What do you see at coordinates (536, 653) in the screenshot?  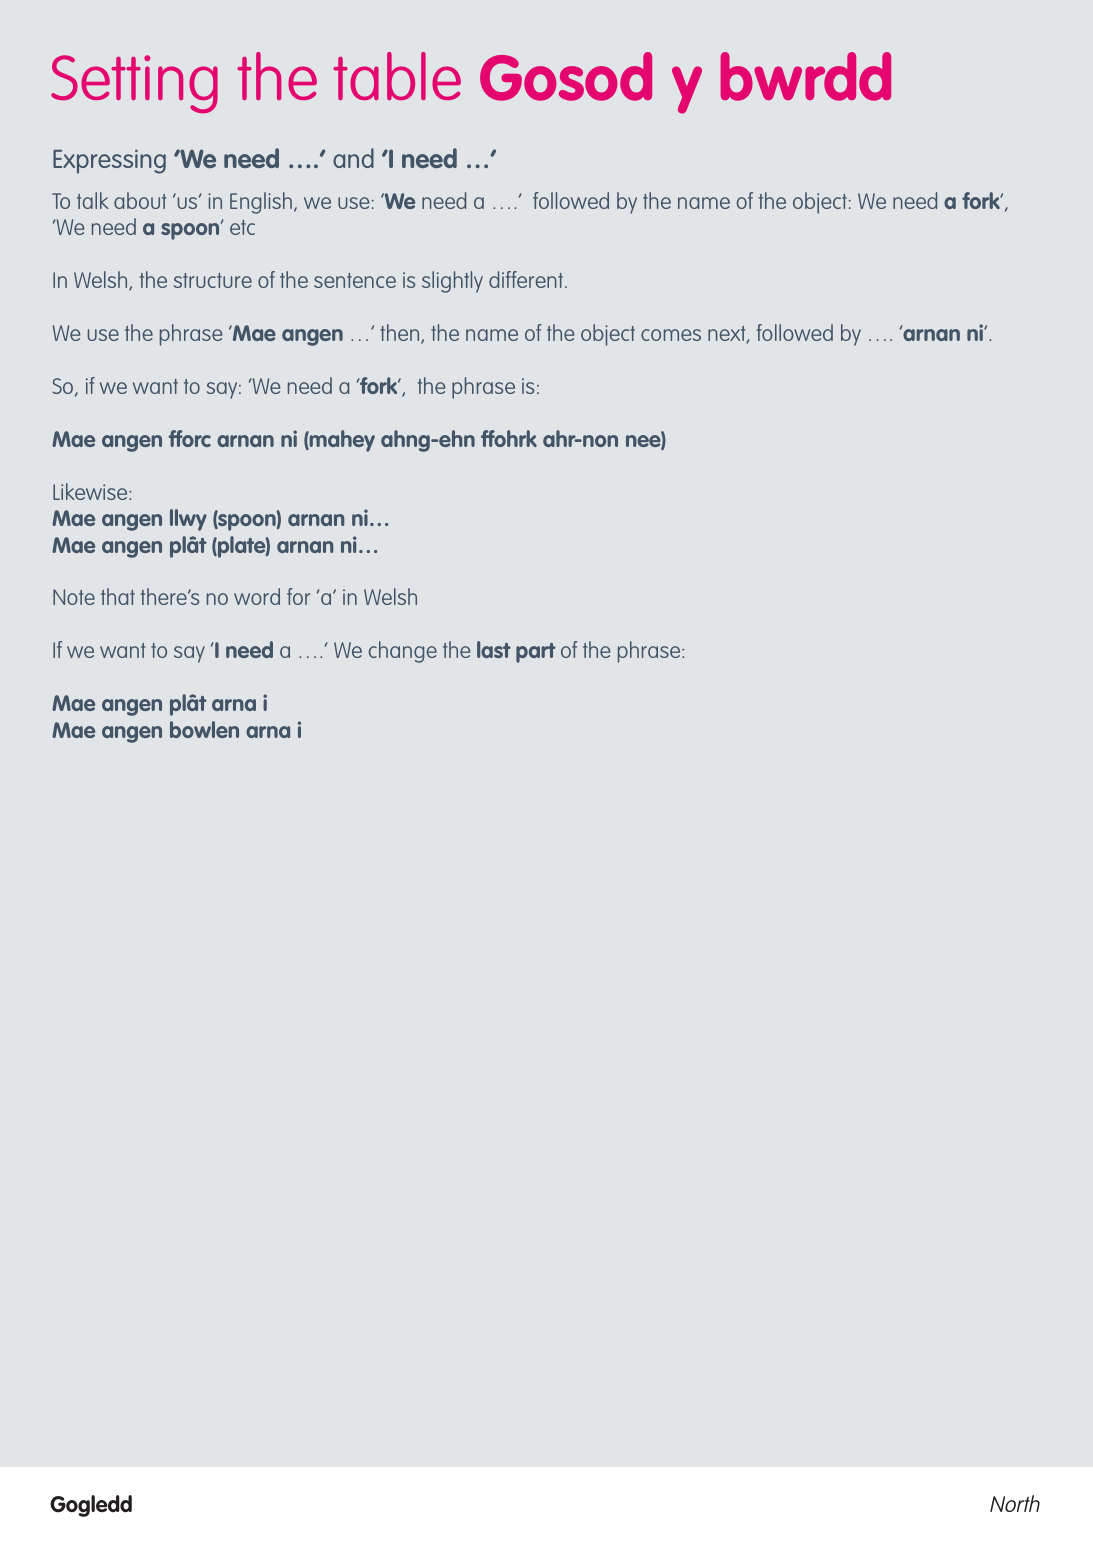 I see `part` at bounding box center [536, 653].
